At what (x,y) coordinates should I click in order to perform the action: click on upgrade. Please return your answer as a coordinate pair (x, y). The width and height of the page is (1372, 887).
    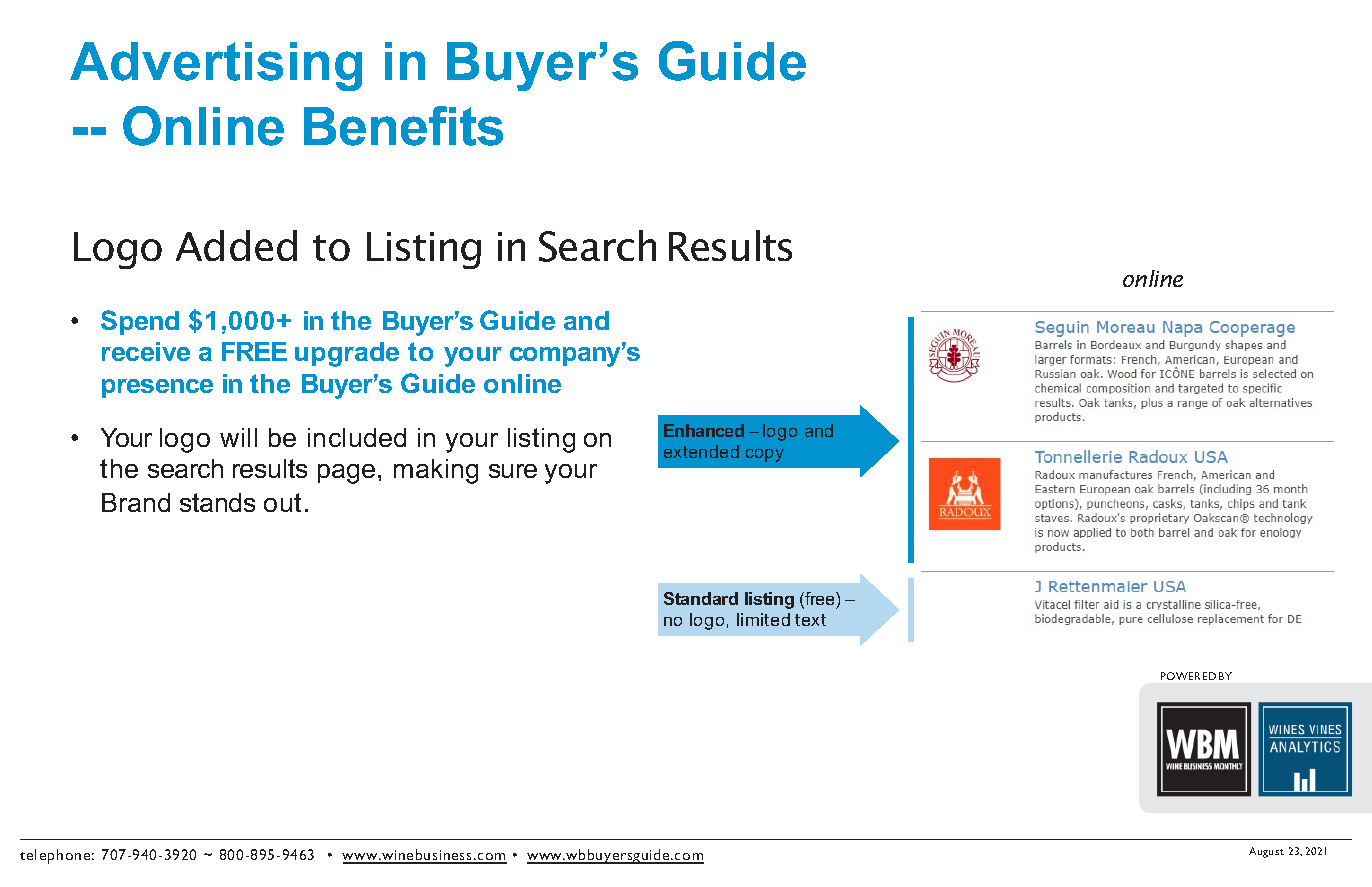
    Looking at the image, I should click on (347, 354).
